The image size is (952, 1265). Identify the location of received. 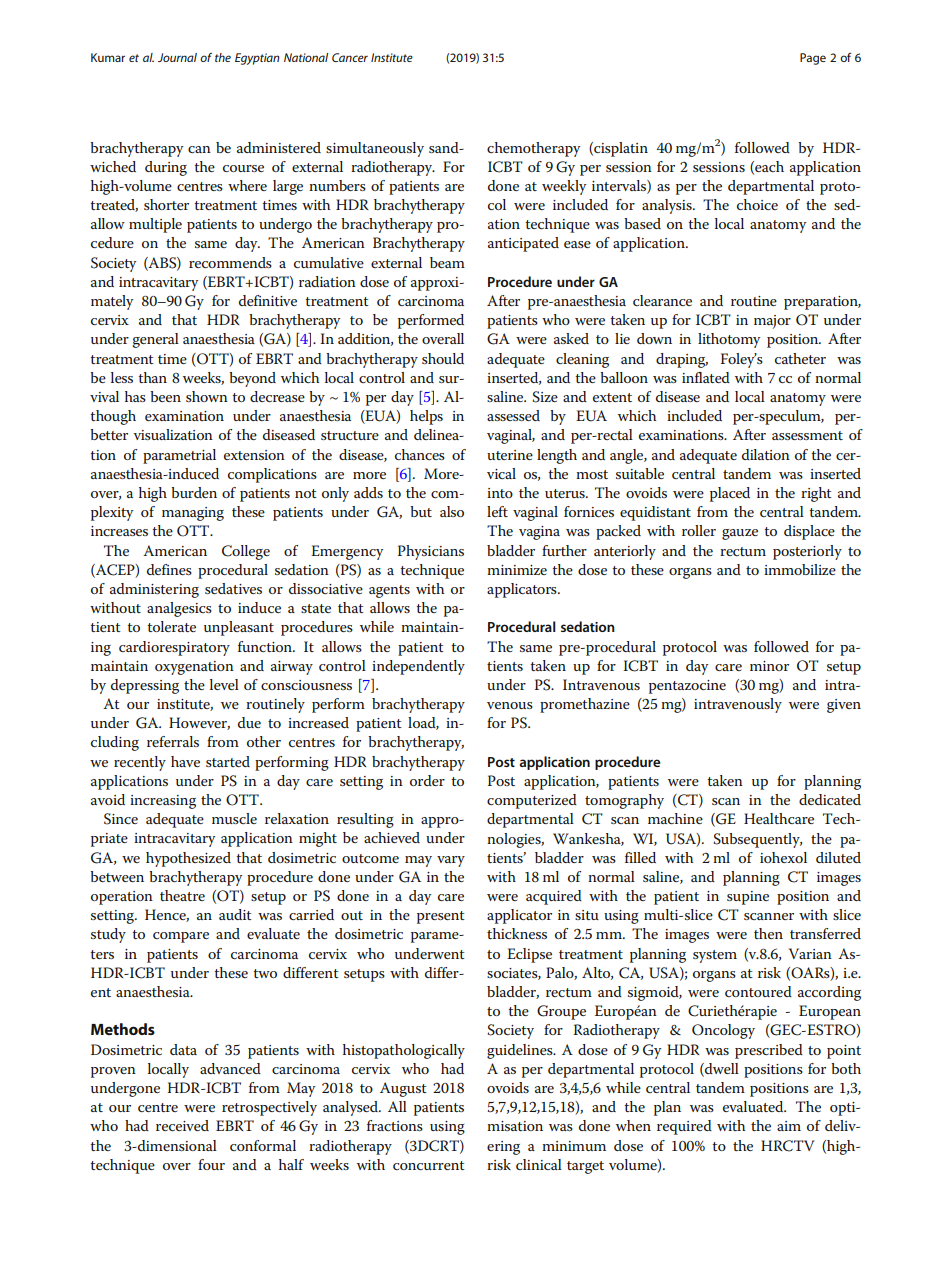
(182, 1125).
